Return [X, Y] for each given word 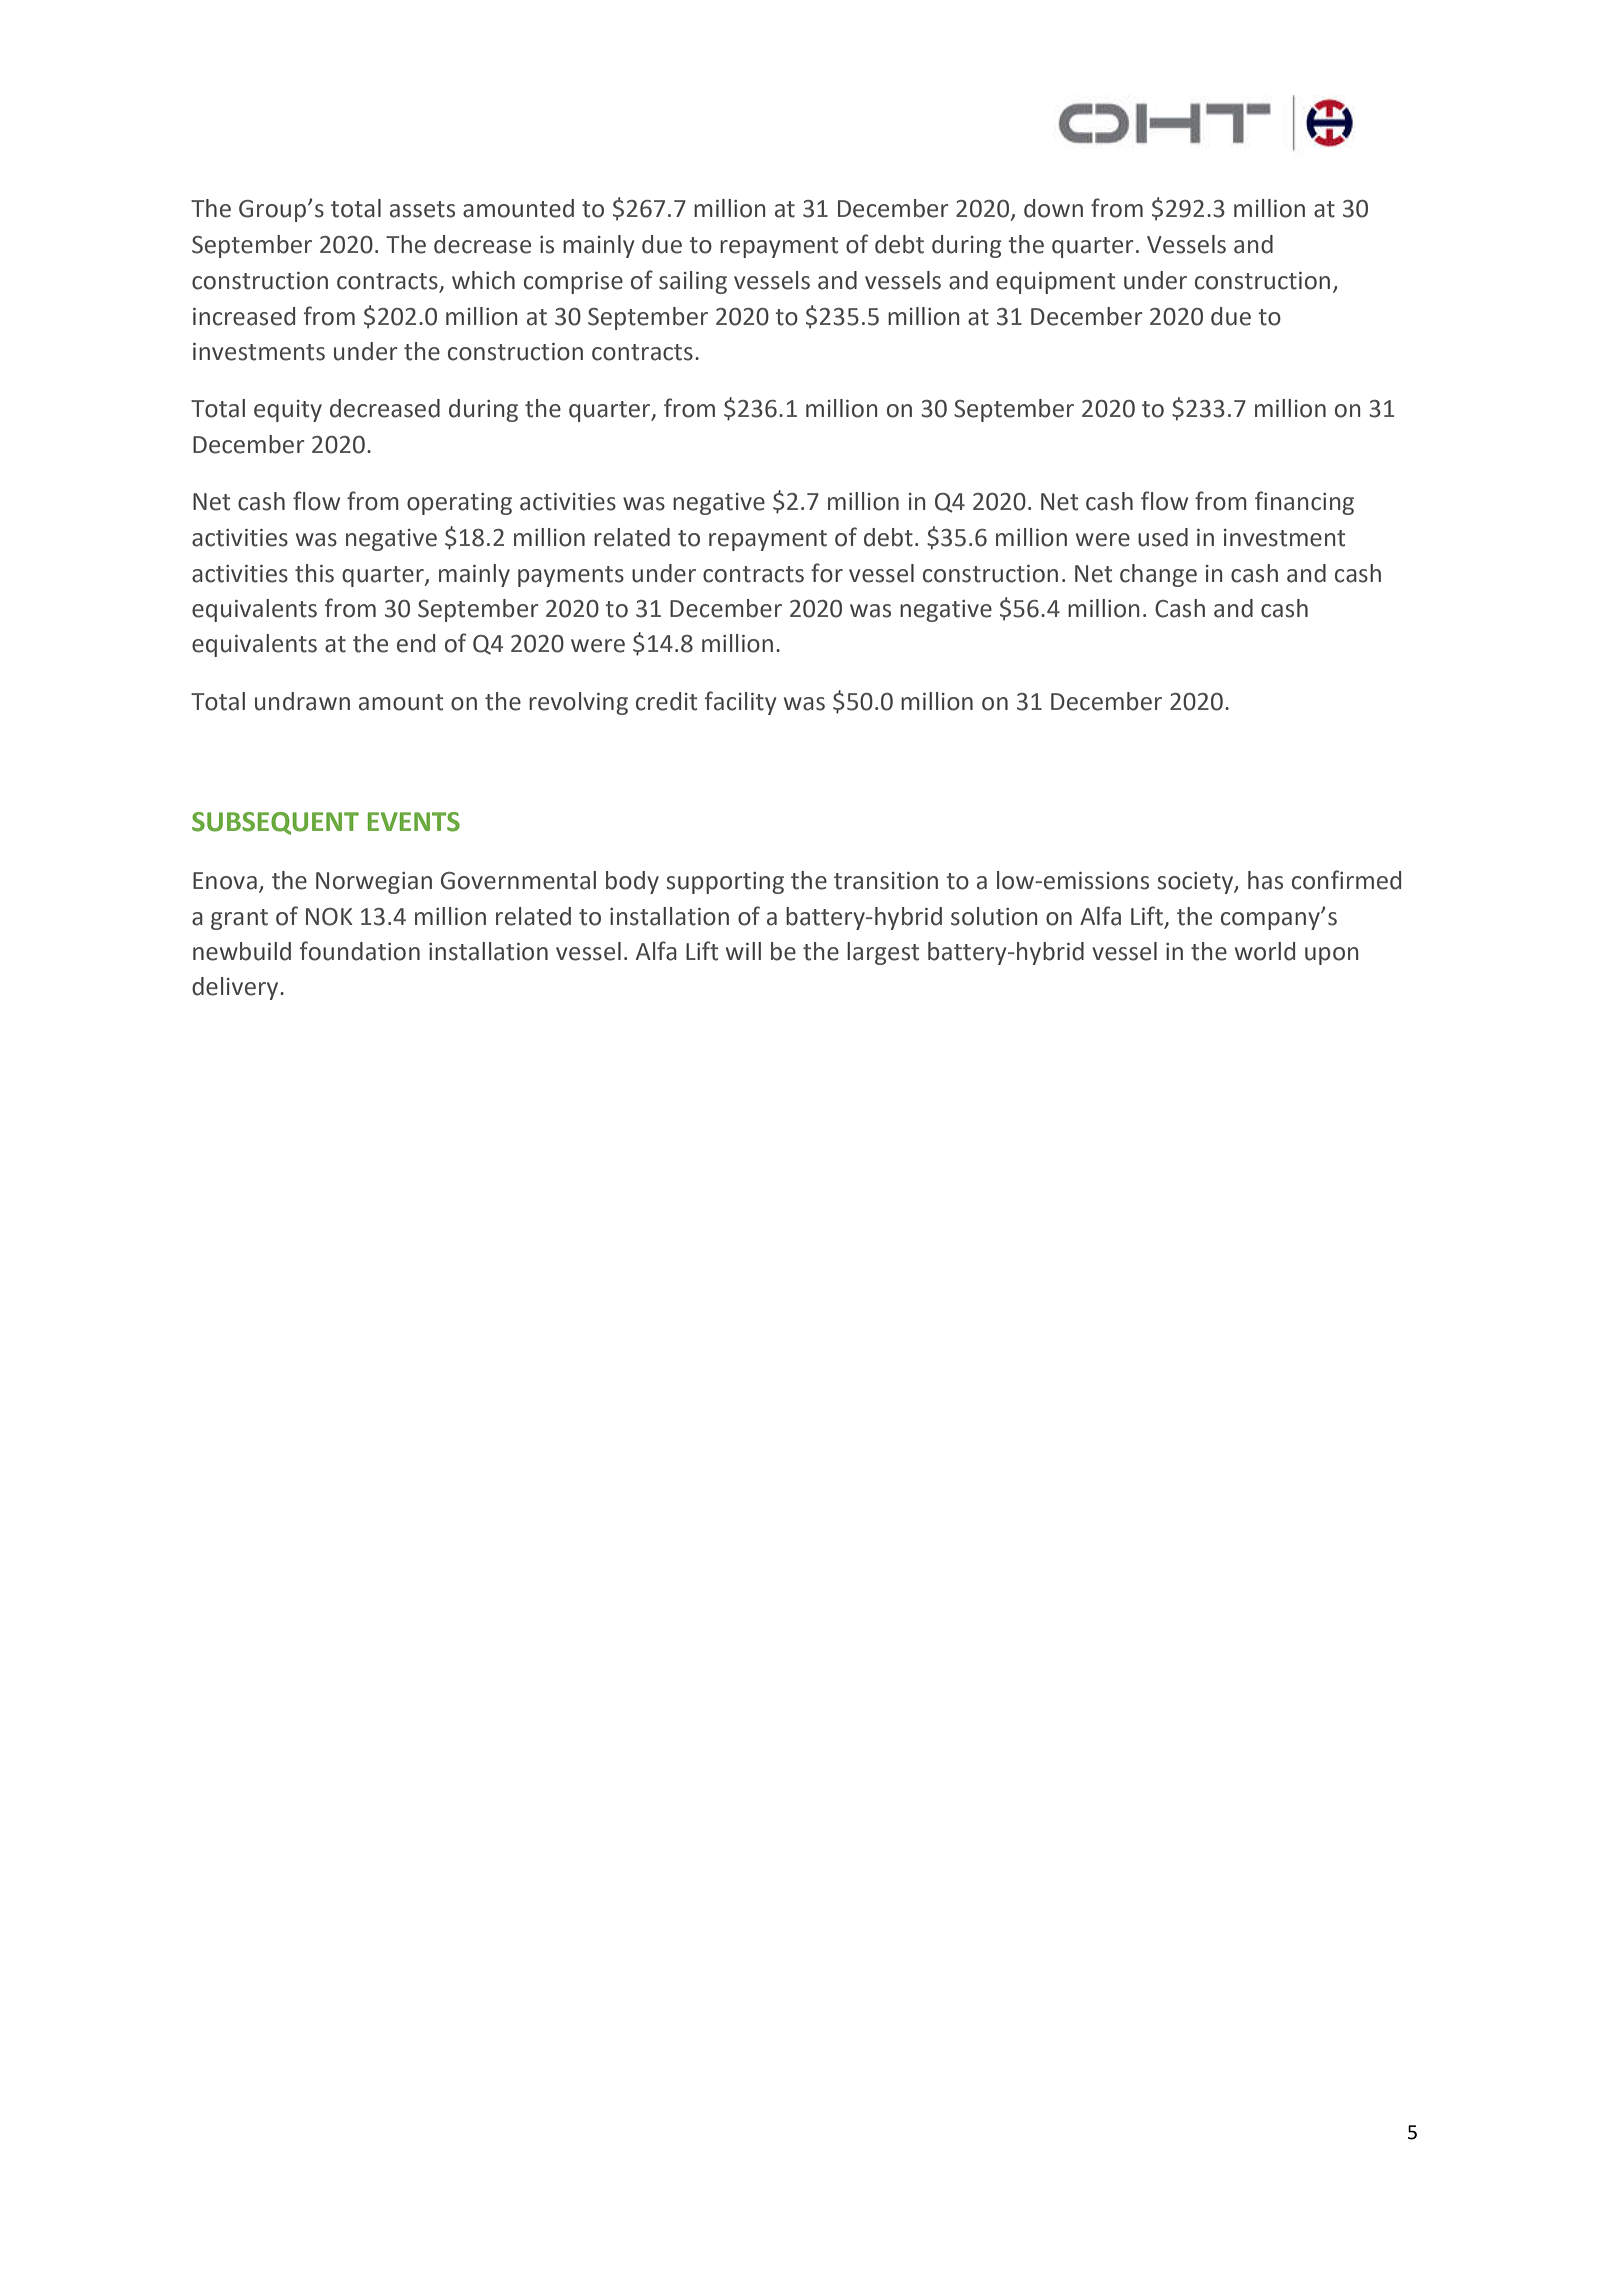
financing [1304, 503]
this [314, 573]
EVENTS [414, 822]
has [1265, 880]
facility [741, 703]
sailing [693, 282]
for [827, 573]
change [1158, 575]
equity [288, 411]
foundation [360, 951]
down [1053, 208]
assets [422, 209]
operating [459, 504]
